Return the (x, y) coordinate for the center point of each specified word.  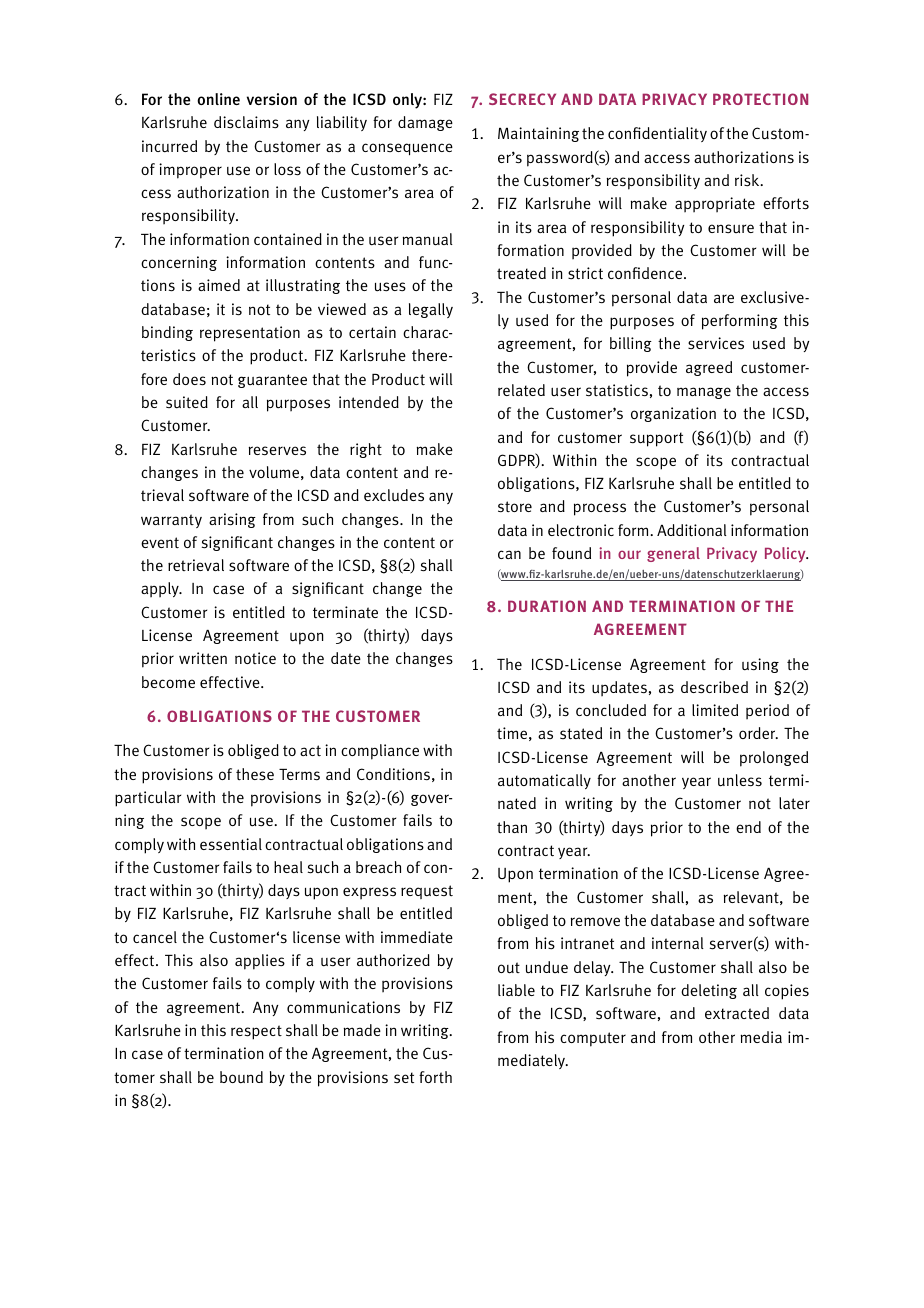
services (716, 343)
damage (425, 123)
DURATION (547, 606)
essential (231, 844)
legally (431, 310)
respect (256, 1032)
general (673, 554)
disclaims (246, 122)
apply (161, 589)
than (512, 827)
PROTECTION (760, 99)
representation (250, 334)
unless (740, 780)
